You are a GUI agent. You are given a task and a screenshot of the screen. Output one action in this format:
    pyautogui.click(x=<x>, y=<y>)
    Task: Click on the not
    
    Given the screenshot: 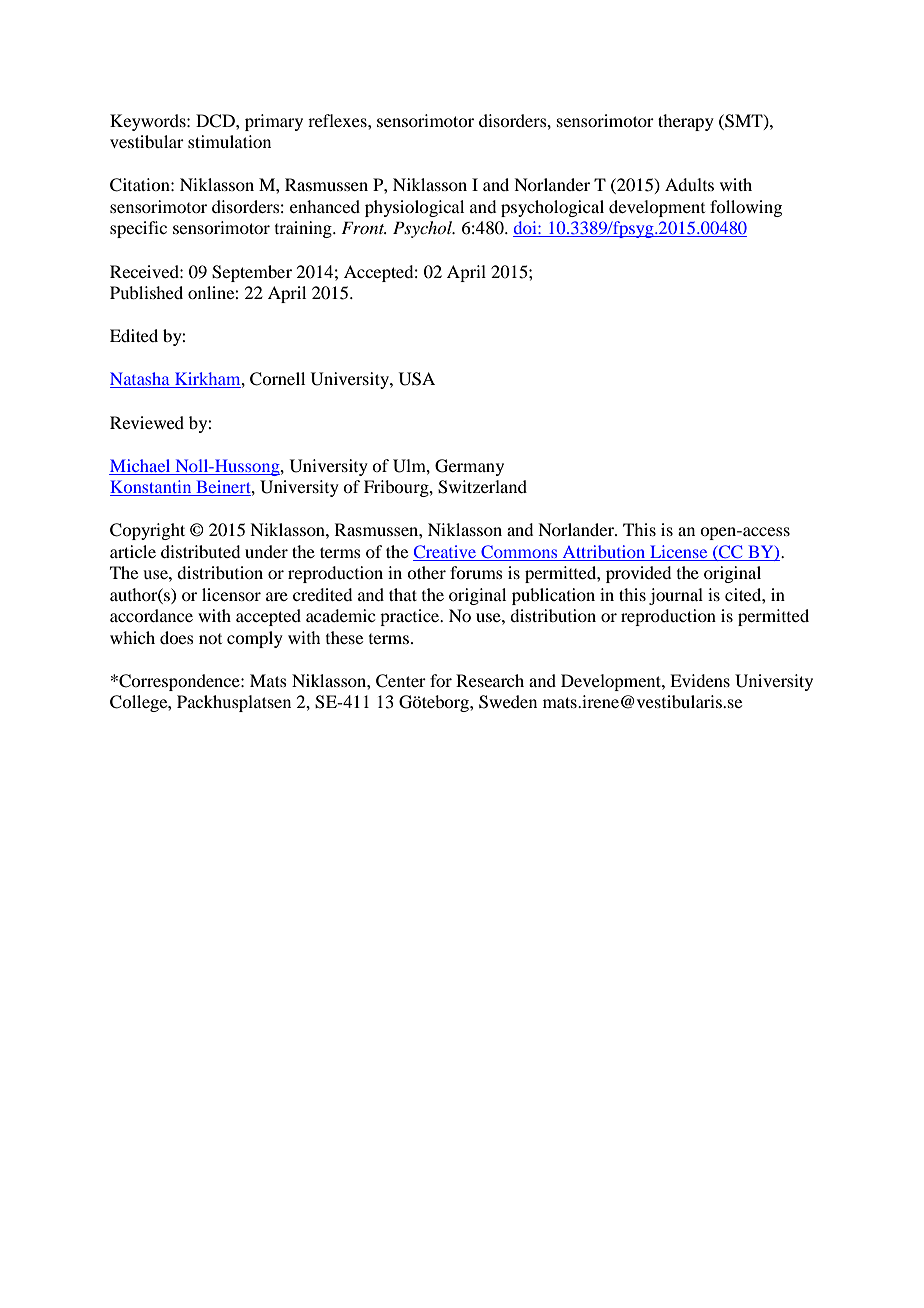 What is the action you would take?
    pyautogui.click(x=210, y=639)
